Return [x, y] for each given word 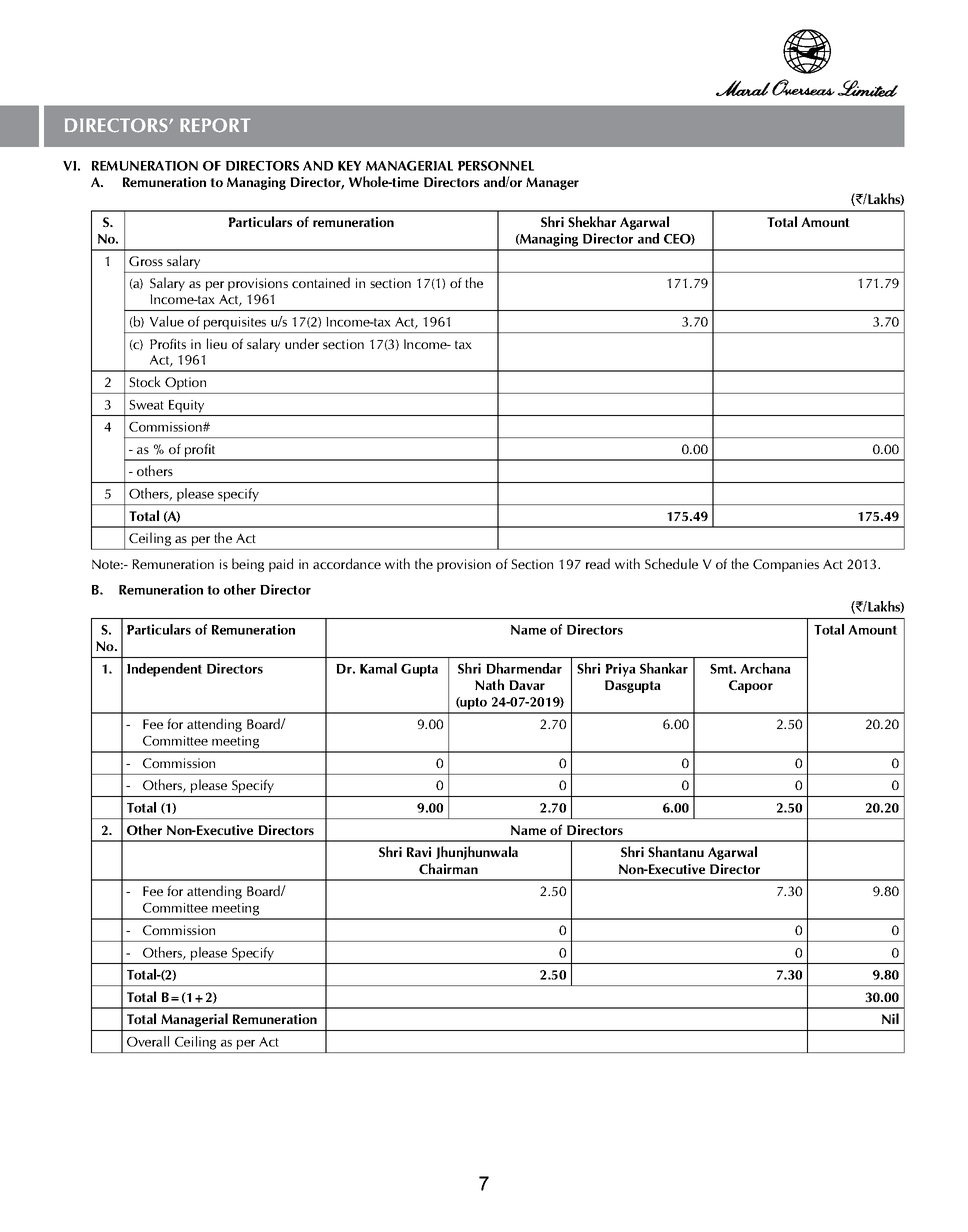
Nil [890, 1018]
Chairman [448, 868]
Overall [148, 1041]
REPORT [215, 125]
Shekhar [592, 221]
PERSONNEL [496, 166]
